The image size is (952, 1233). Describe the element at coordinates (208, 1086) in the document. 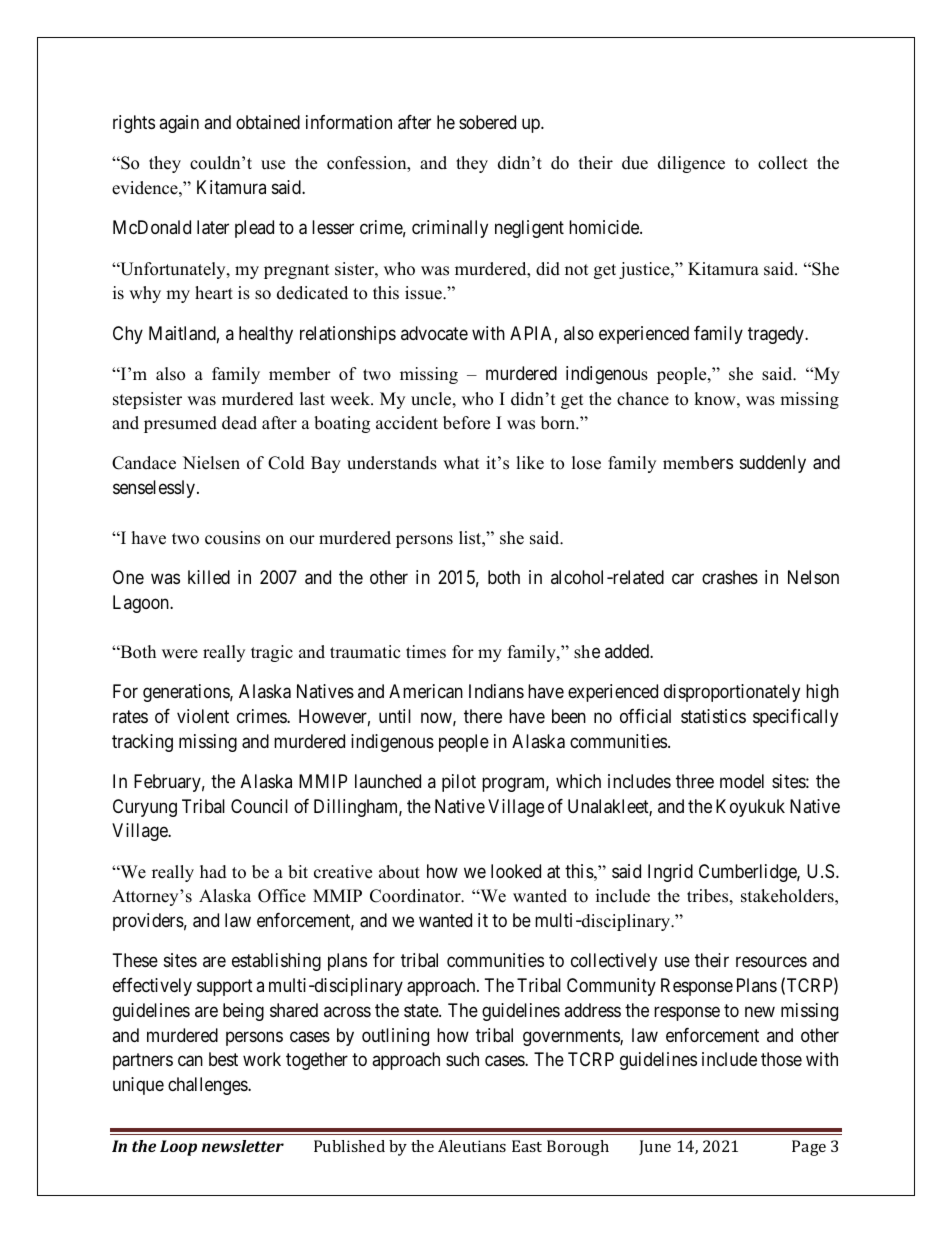

I see `challenges` at that location.
